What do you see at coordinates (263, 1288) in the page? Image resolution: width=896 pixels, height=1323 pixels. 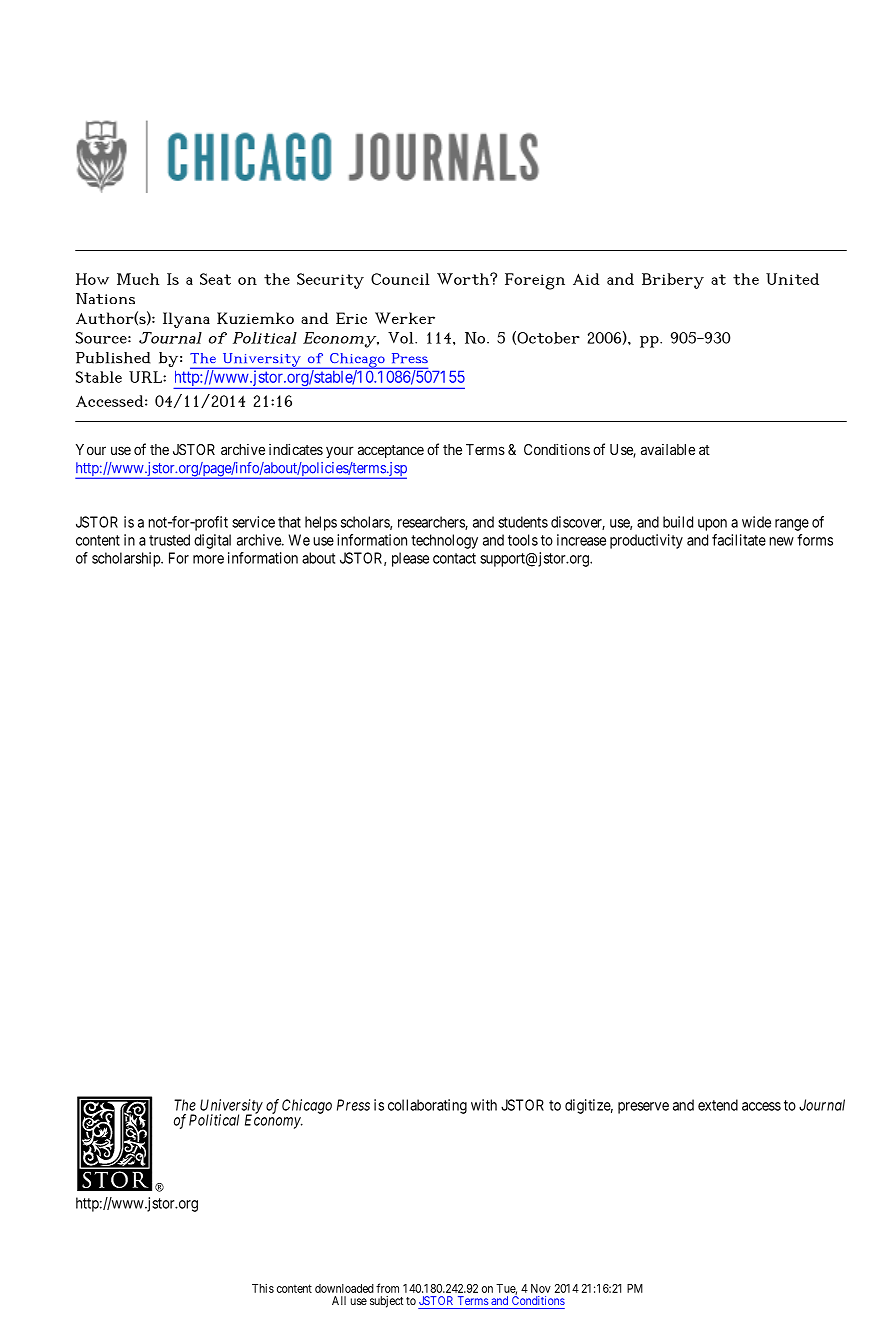 I see `This` at bounding box center [263, 1288].
